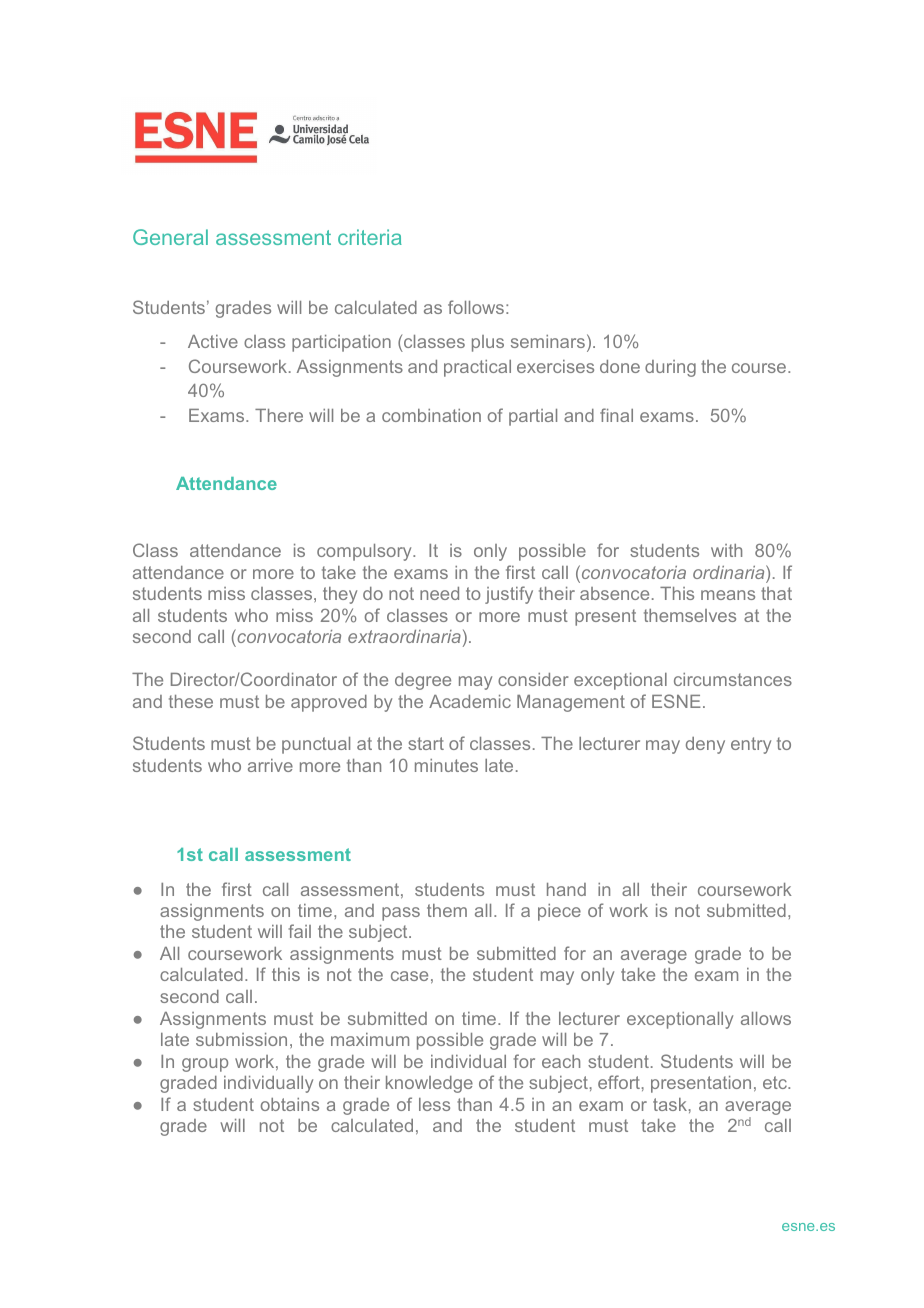 The image size is (924, 1308). I want to click on during, so click(670, 368).
